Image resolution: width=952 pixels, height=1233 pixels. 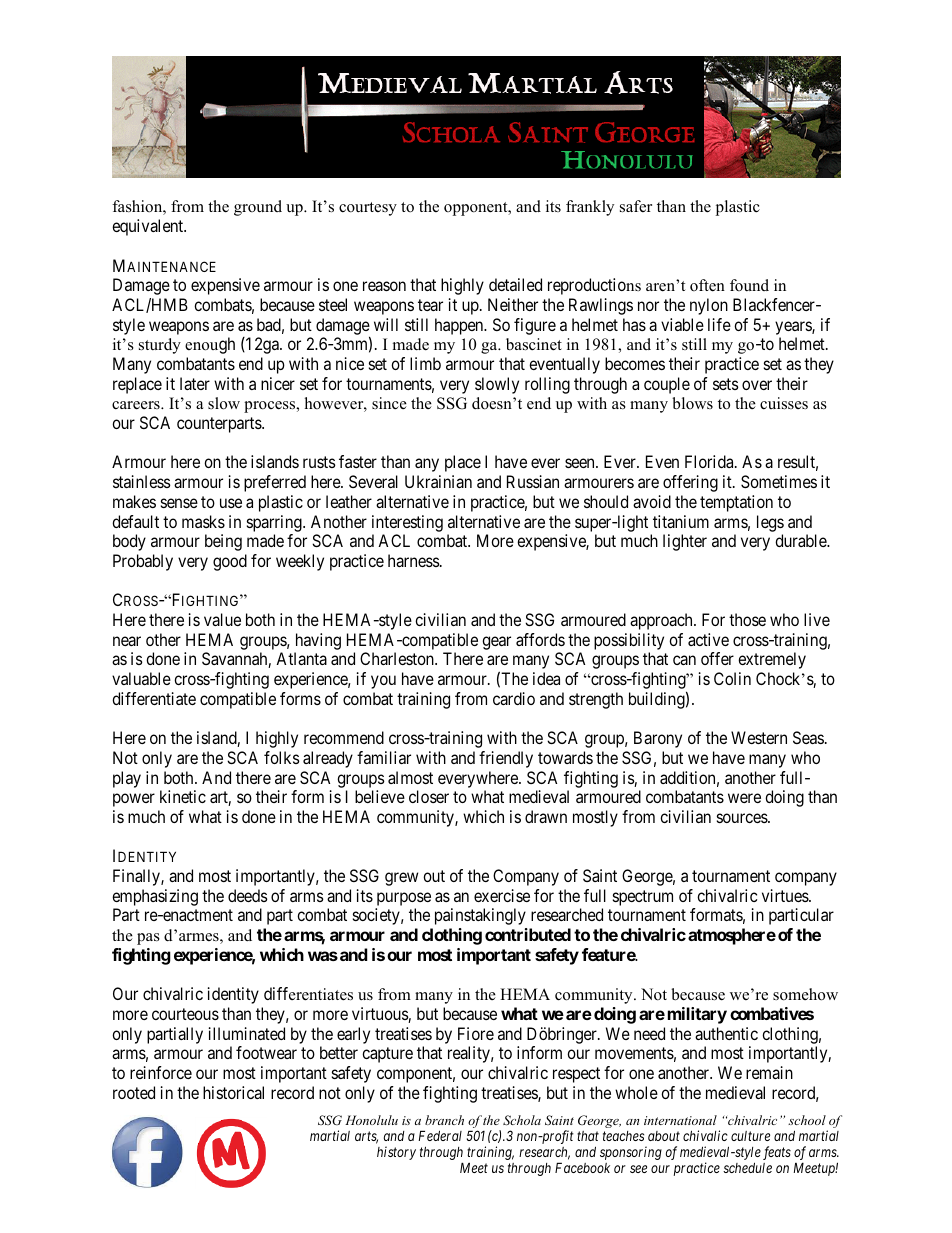 I want to click on detailed, so click(x=515, y=284).
